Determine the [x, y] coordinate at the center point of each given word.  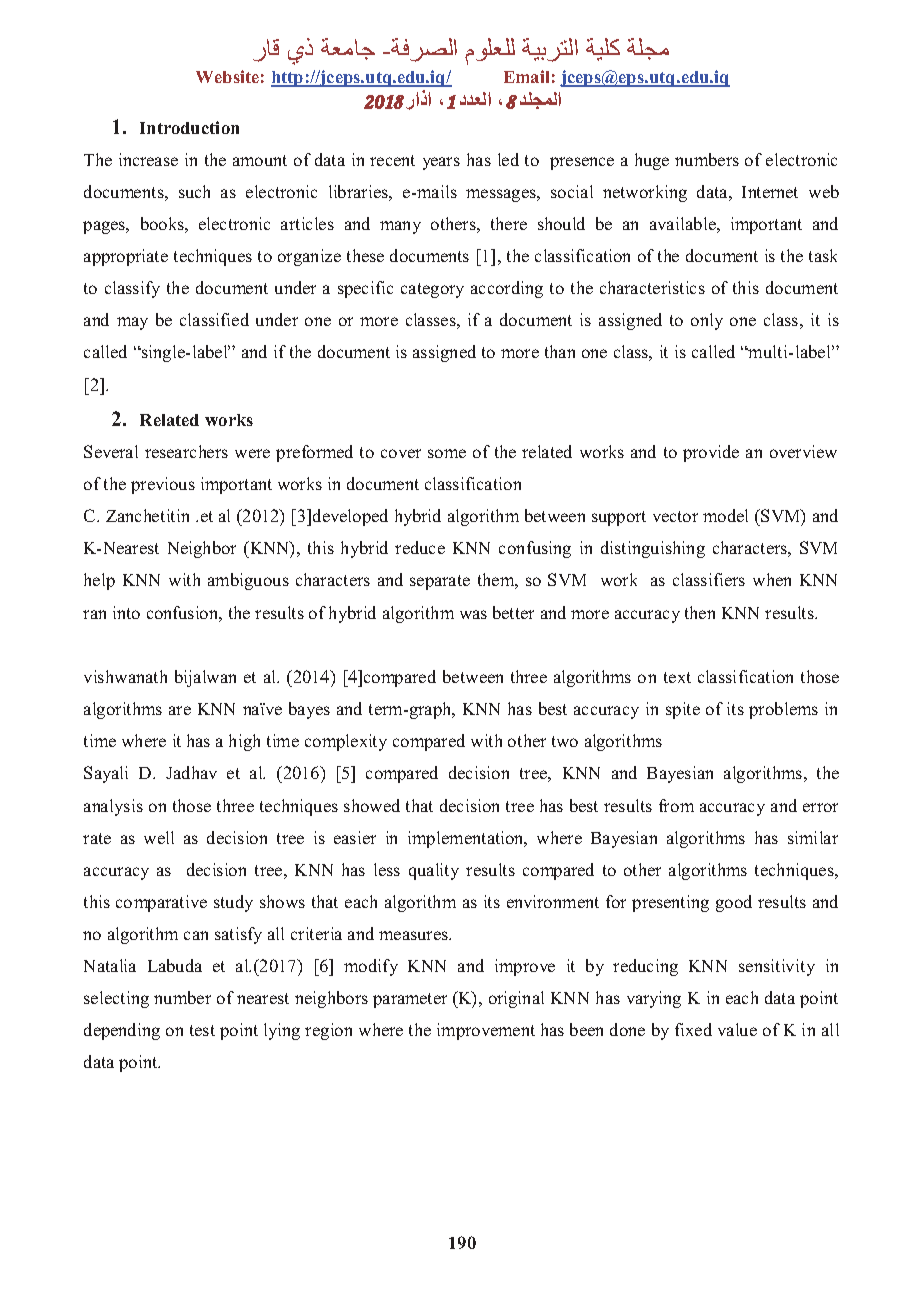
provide [711, 453]
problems [783, 710]
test [202, 1030]
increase [148, 159]
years [441, 163]
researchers [186, 451]
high [244, 742]
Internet [770, 192]
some [447, 453]
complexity [346, 742]
